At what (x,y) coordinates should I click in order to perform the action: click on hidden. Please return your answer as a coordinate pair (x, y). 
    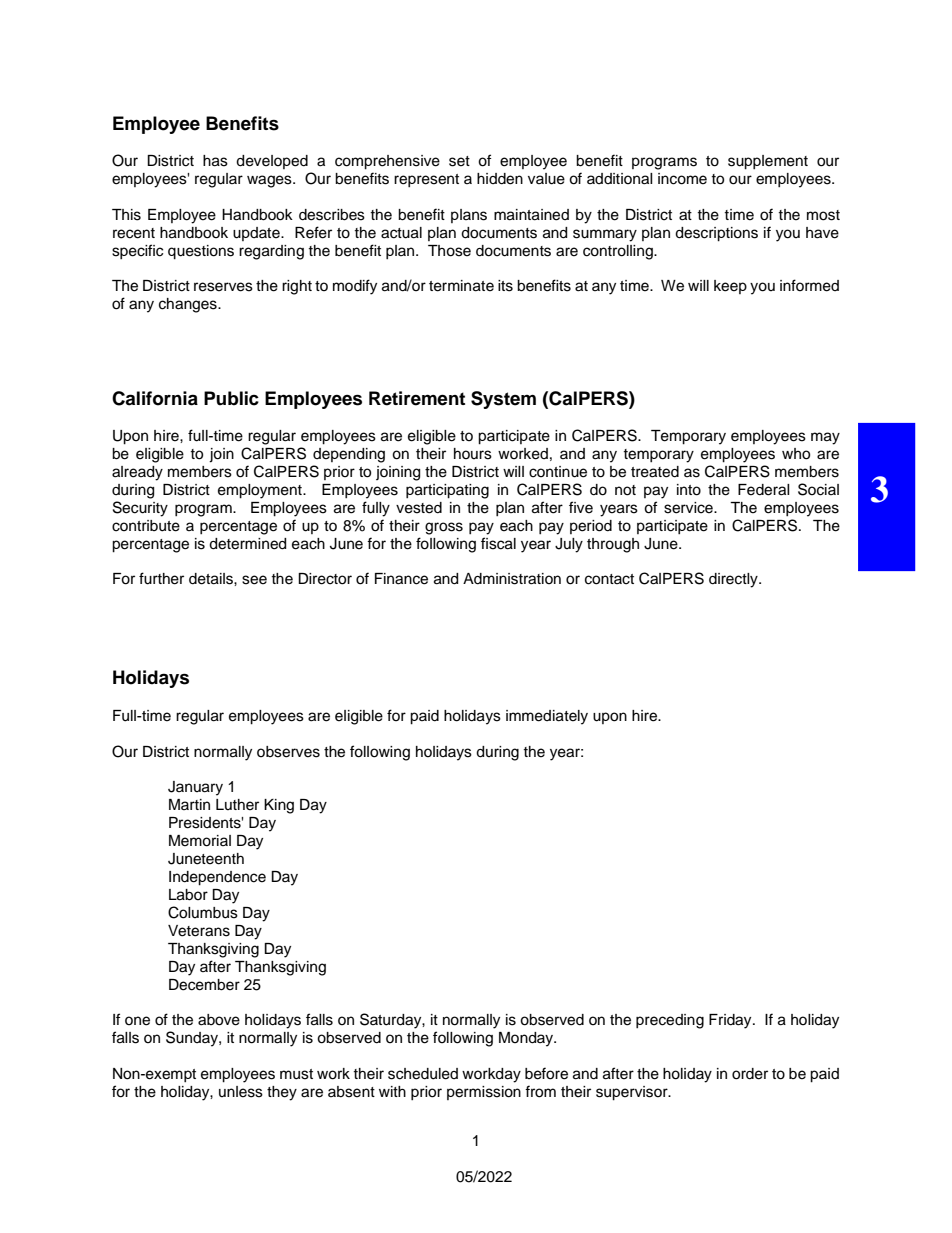
    Looking at the image, I should click on (500, 179).
